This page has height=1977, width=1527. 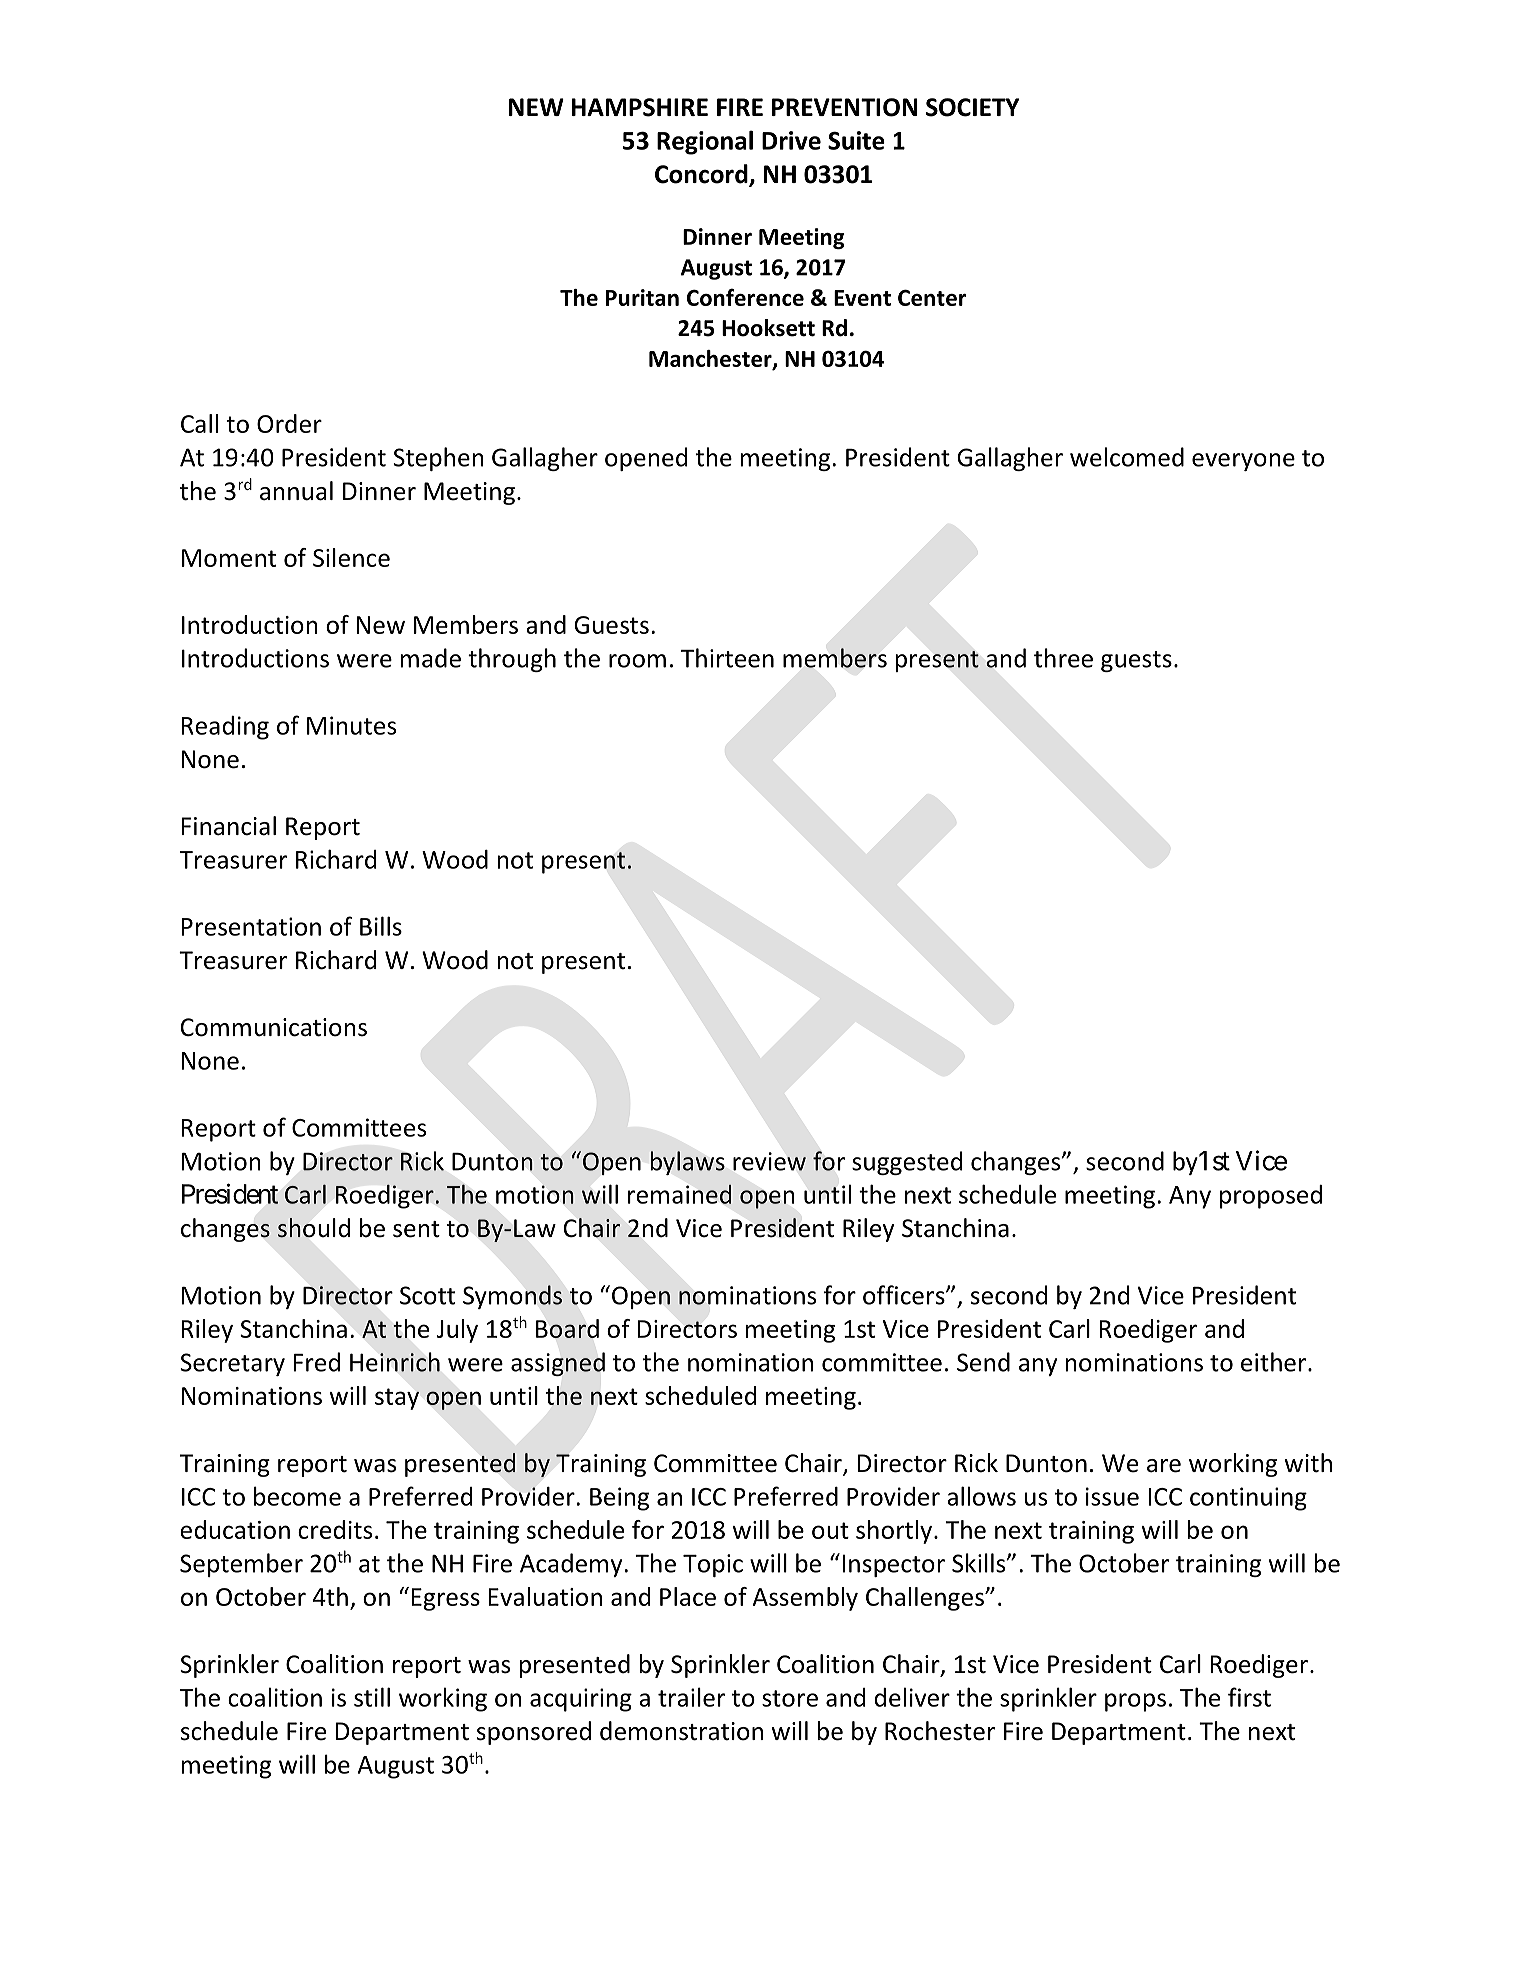 I want to click on SOCIETY, so click(x=972, y=107).
